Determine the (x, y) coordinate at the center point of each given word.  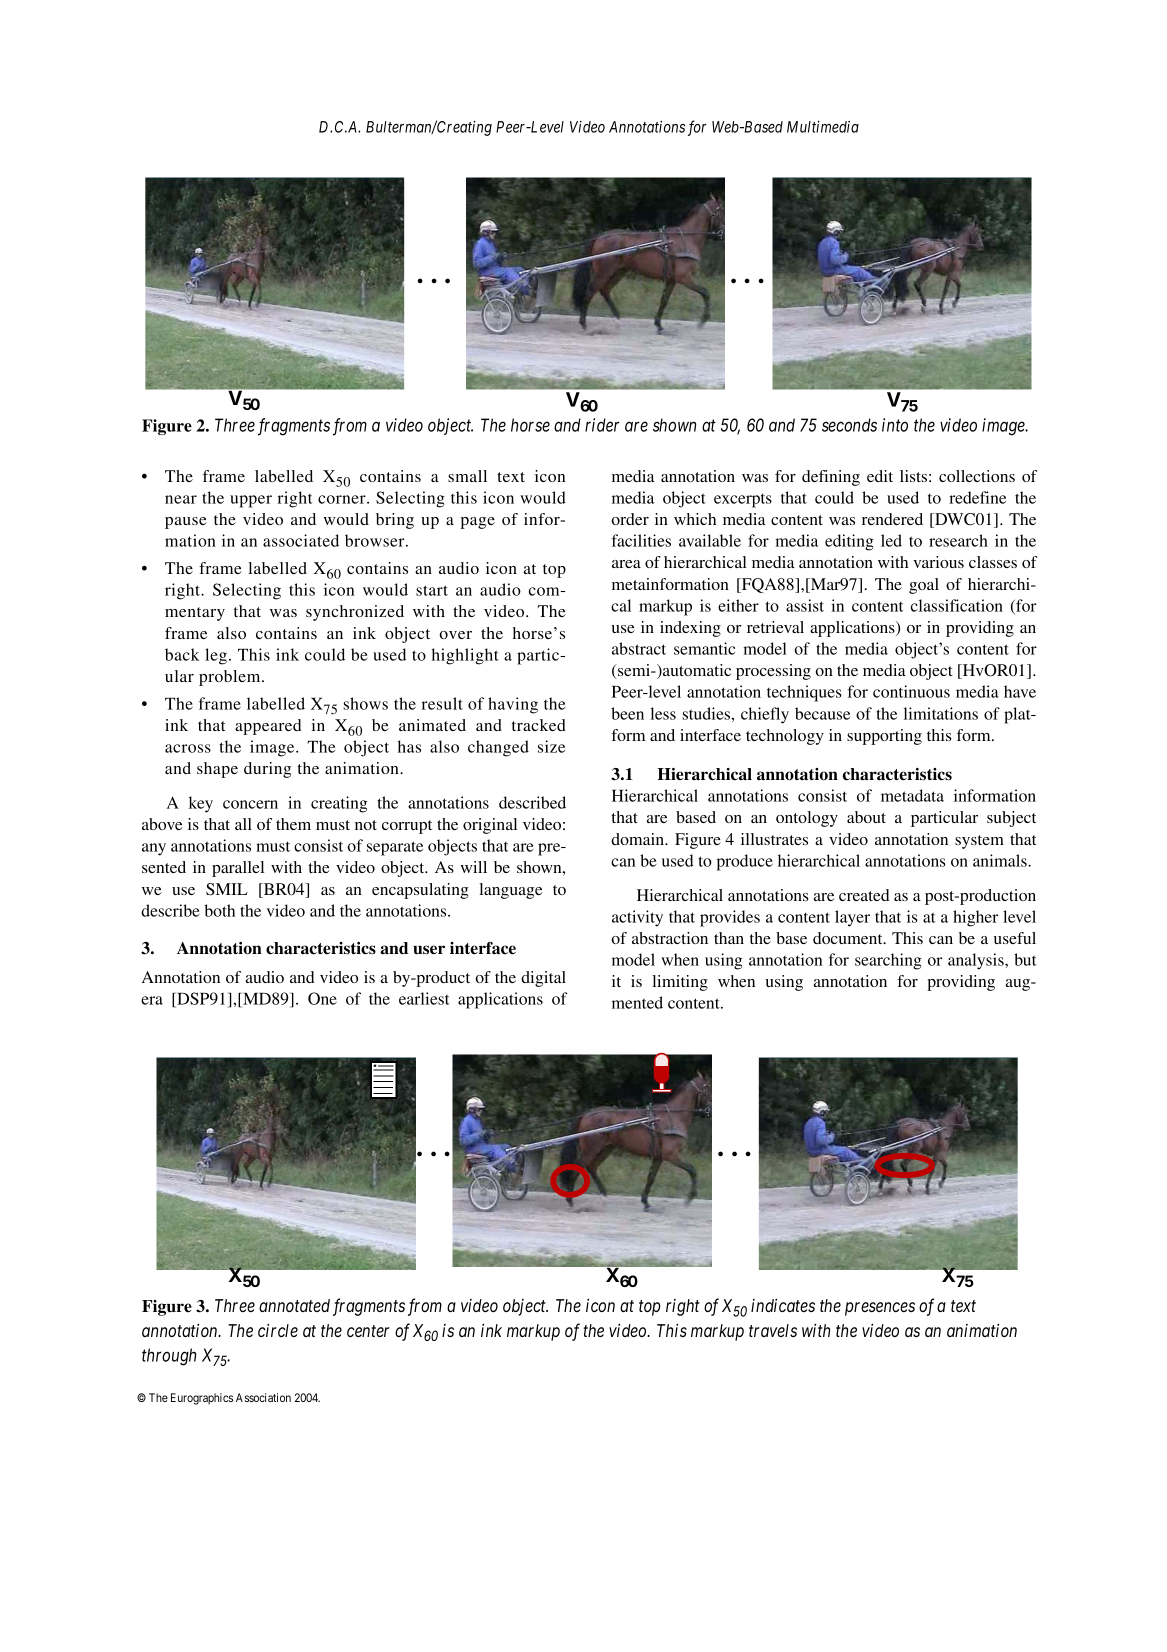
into (895, 425)
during (267, 770)
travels (773, 1330)
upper (251, 501)
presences (880, 1309)
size (551, 746)
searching (888, 961)
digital (543, 979)
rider (602, 425)
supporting (884, 737)
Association (263, 1397)
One (322, 998)
